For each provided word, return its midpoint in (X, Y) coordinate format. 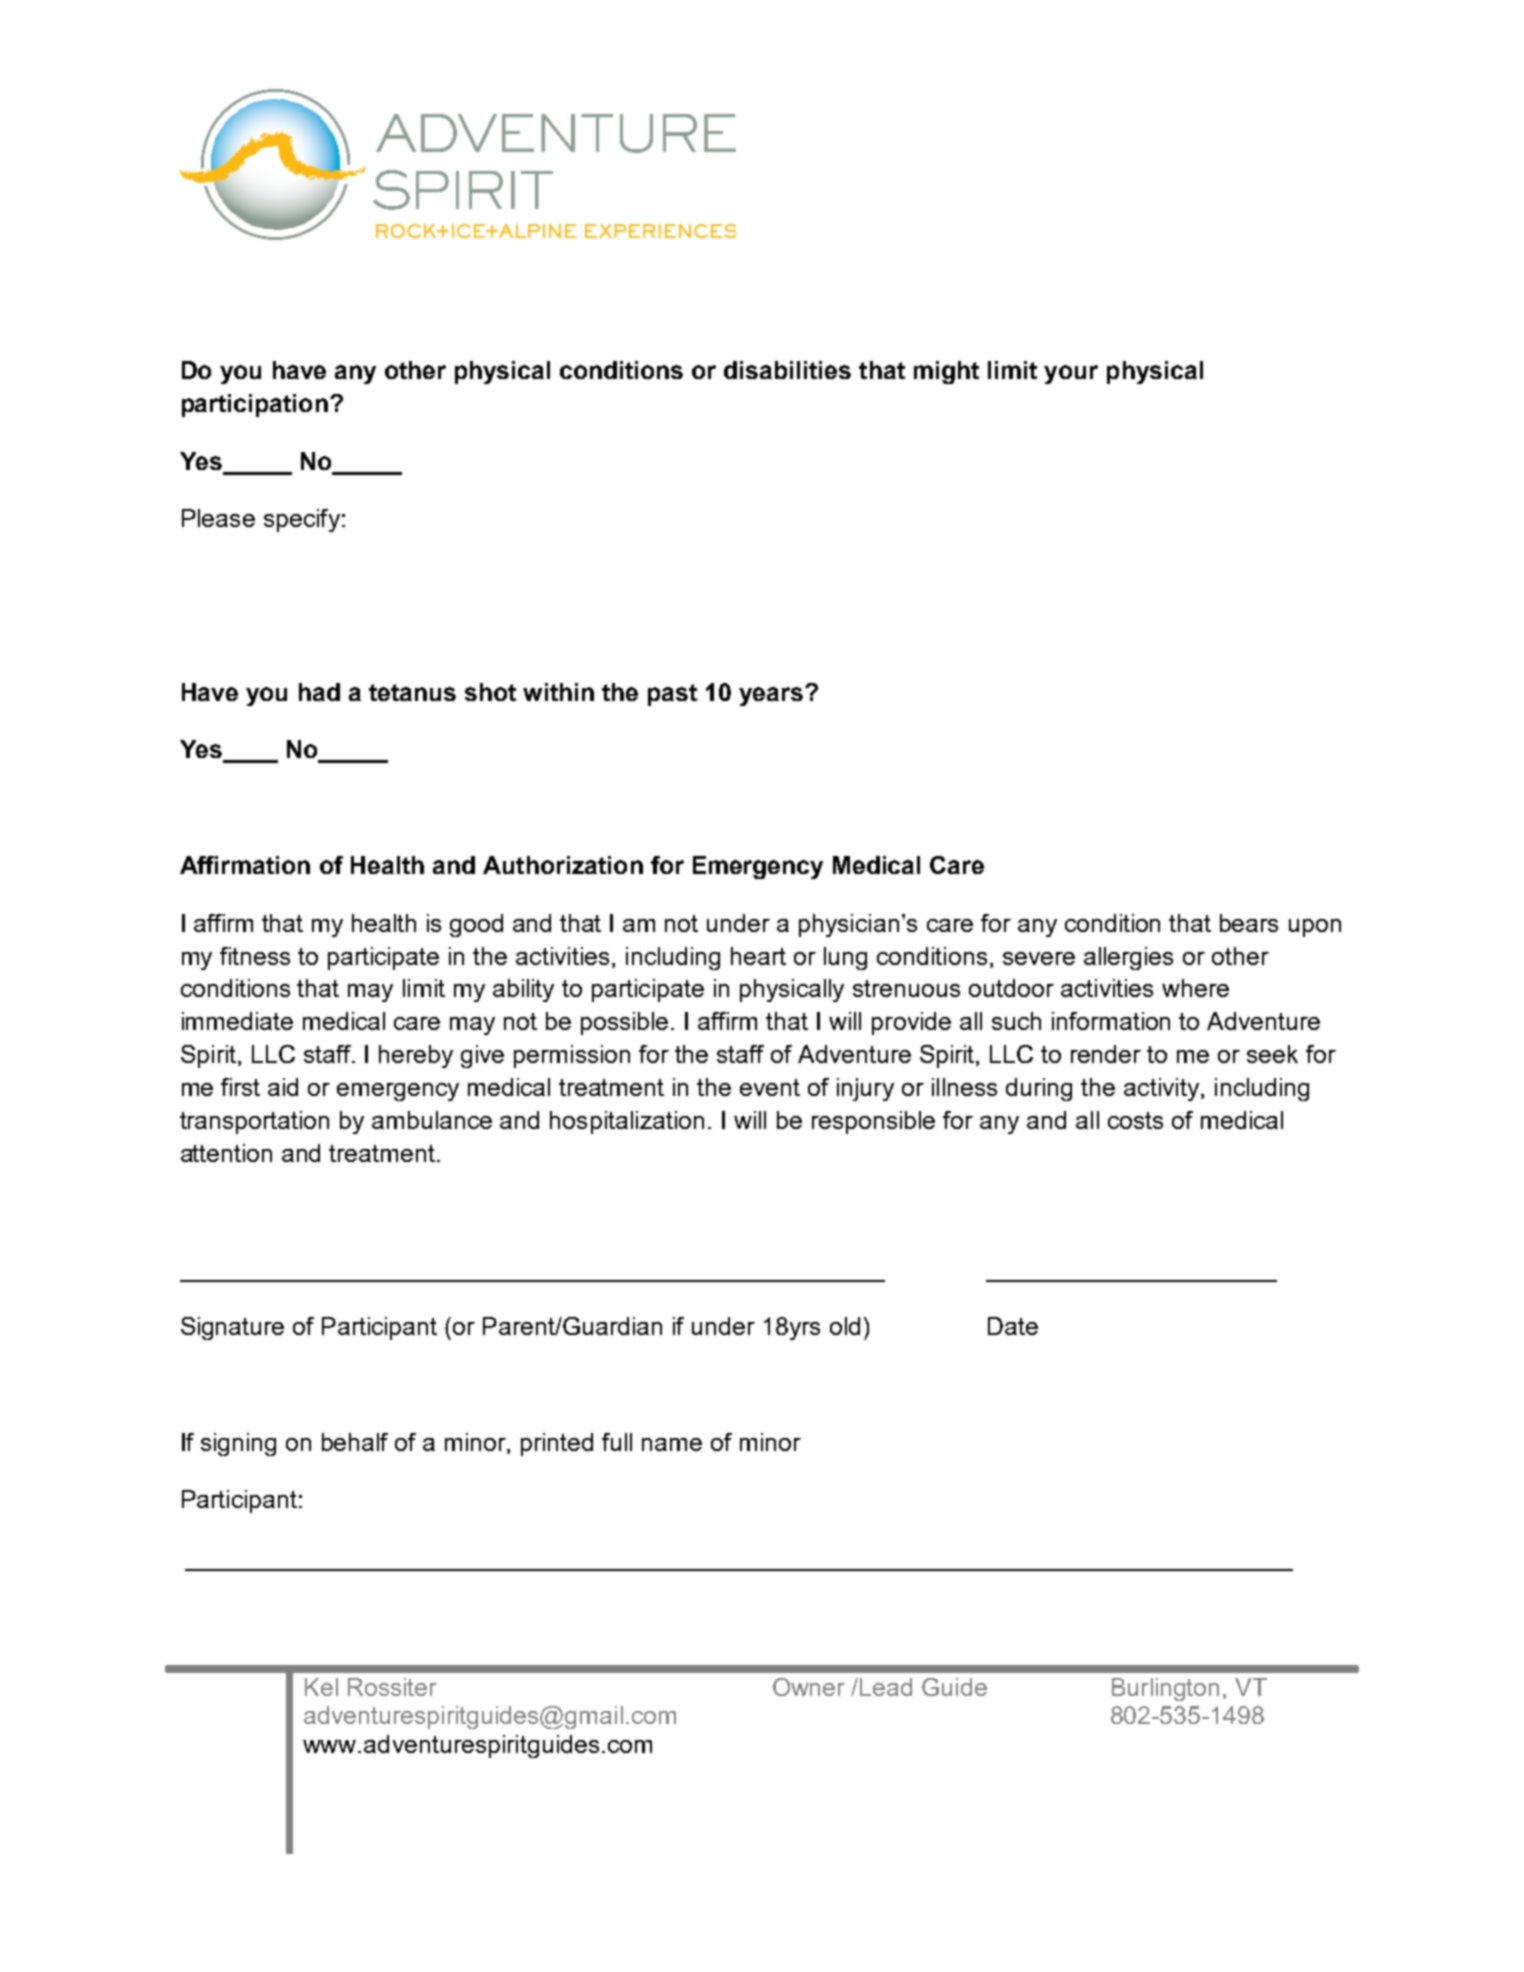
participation (255, 405)
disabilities (787, 370)
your (1071, 374)
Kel (321, 1687)
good (476, 925)
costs (1135, 1120)
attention (226, 1153)
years (771, 696)
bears (1249, 923)
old (845, 1326)
